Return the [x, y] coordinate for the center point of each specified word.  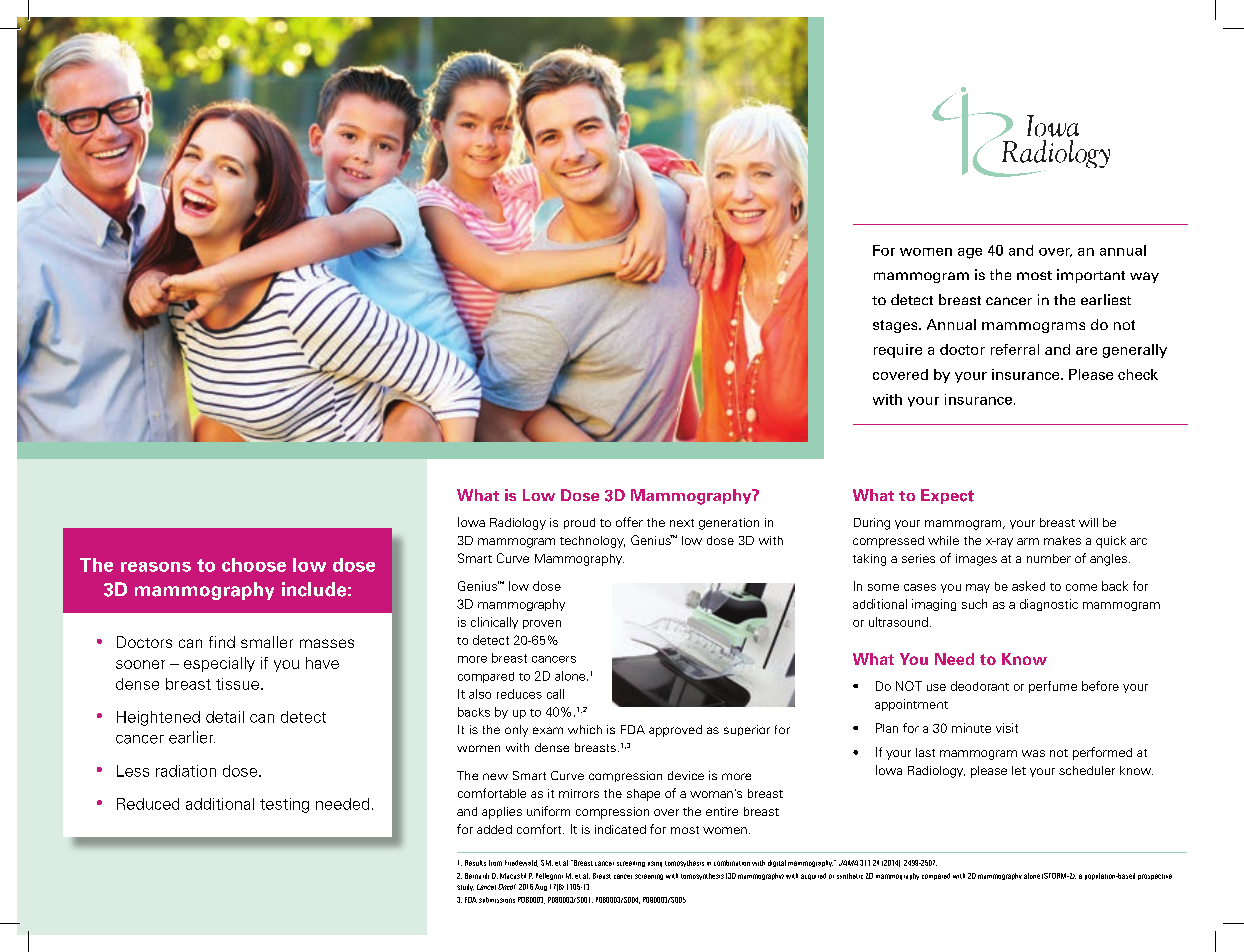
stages [896, 326]
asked [1028, 586]
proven [542, 624]
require [898, 351]
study [465, 887]
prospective [1155, 877]
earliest [1106, 299]
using [655, 864]
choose [254, 565]
